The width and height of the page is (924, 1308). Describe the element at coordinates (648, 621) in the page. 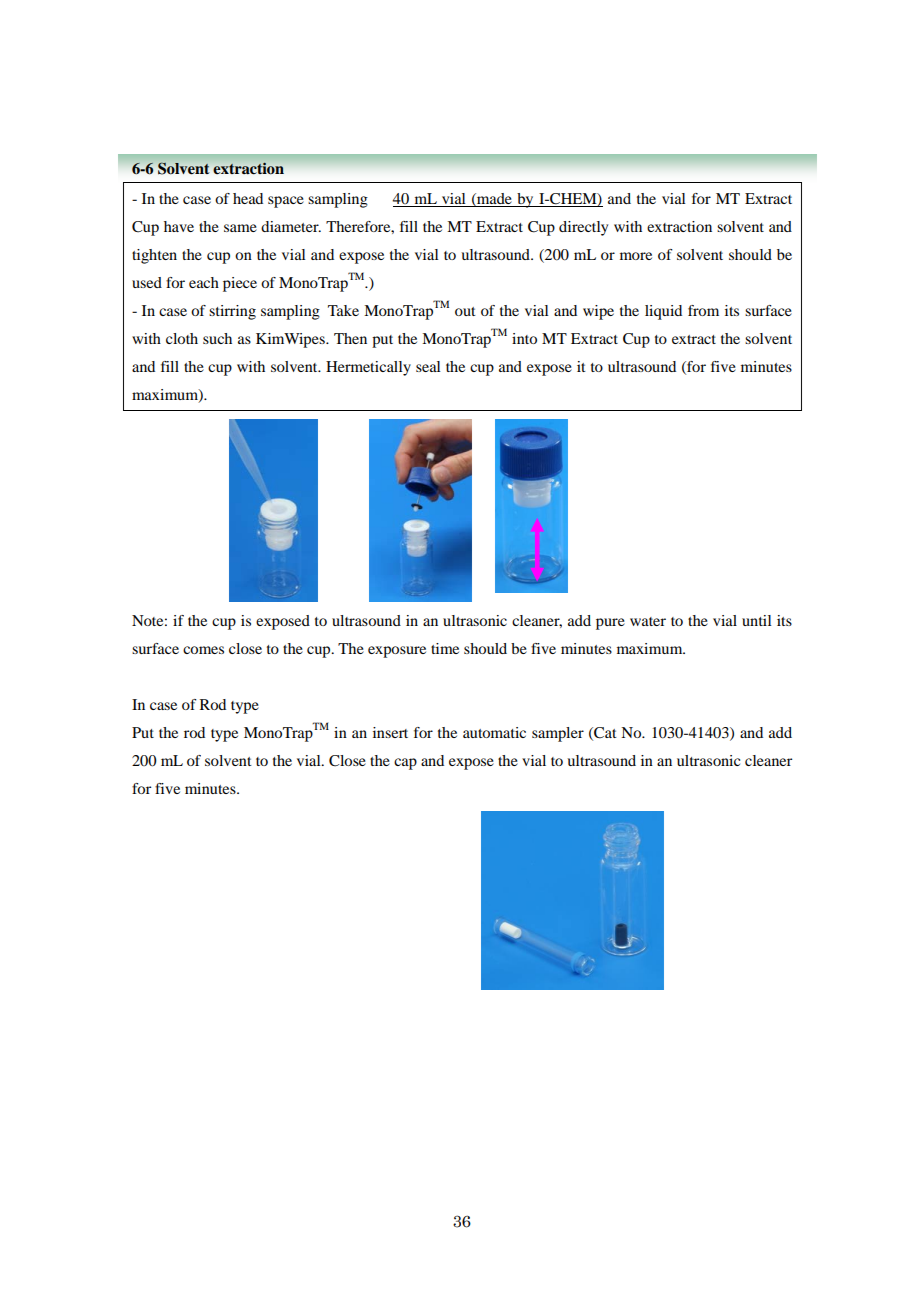

I see `water` at that location.
